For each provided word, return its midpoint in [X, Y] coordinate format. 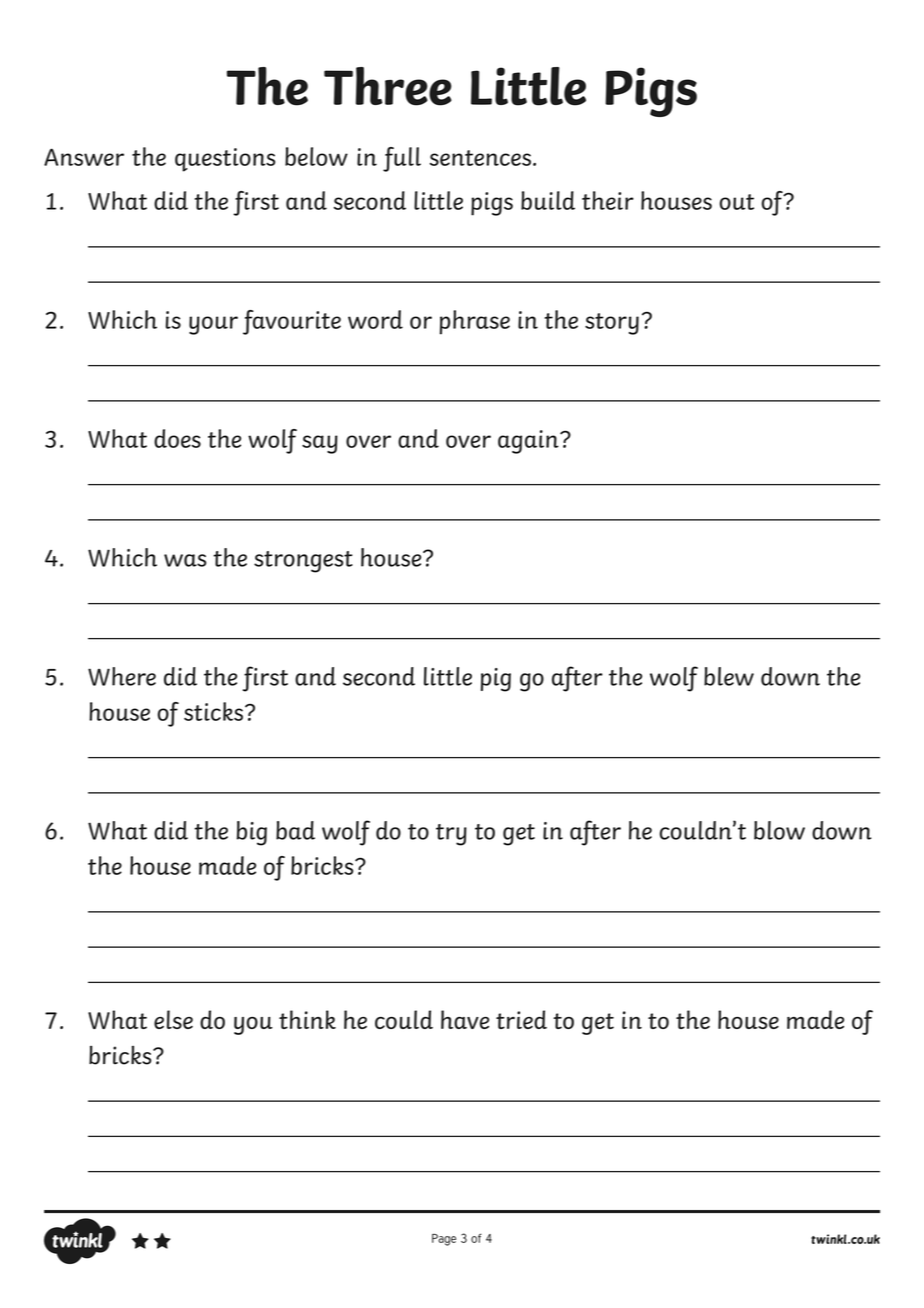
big [252, 833]
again [529, 442]
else [173, 1019]
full [402, 159]
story [612, 324]
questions [225, 160]
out [737, 202]
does [177, 438]
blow [779, 830]
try [451, 835]
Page [444, 1240]
